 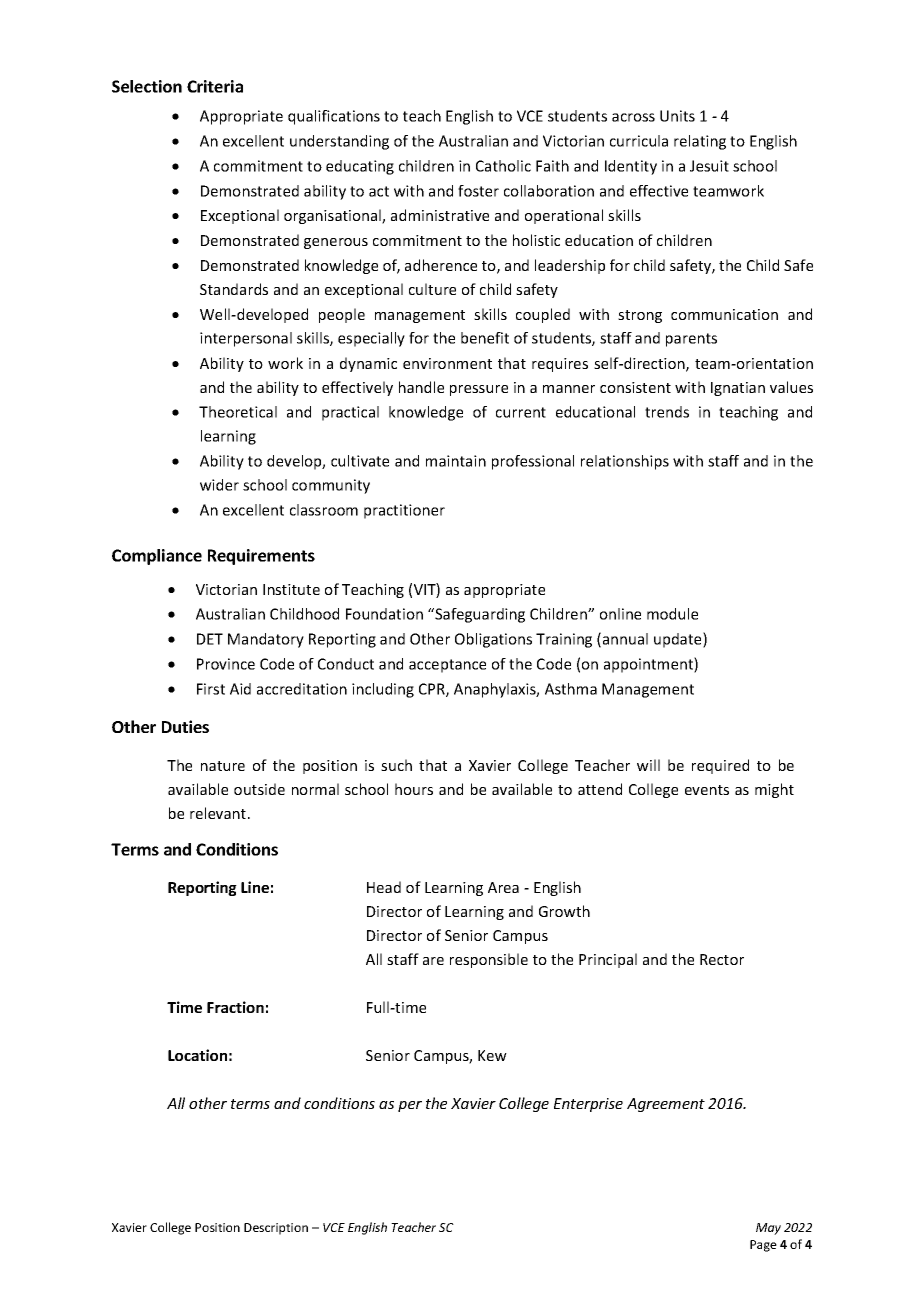 What do you see at coordinates (489, 960) in the document?
I see `responsible` at bounding box center [489, 960].
